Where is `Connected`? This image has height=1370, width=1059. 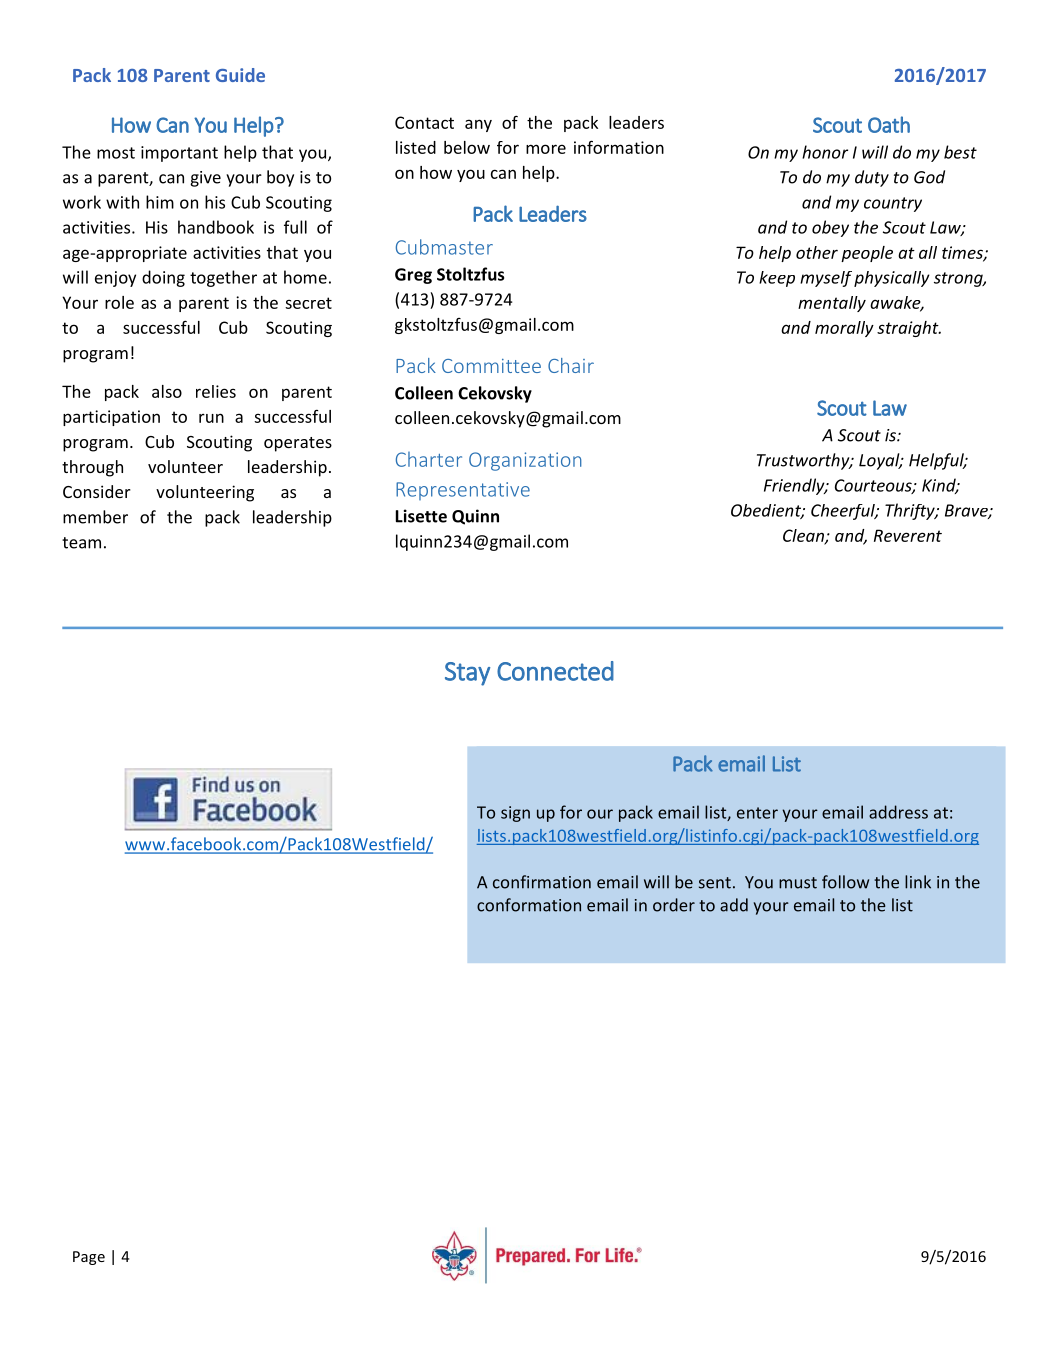 Connected is located at coordinates (555, 671).
